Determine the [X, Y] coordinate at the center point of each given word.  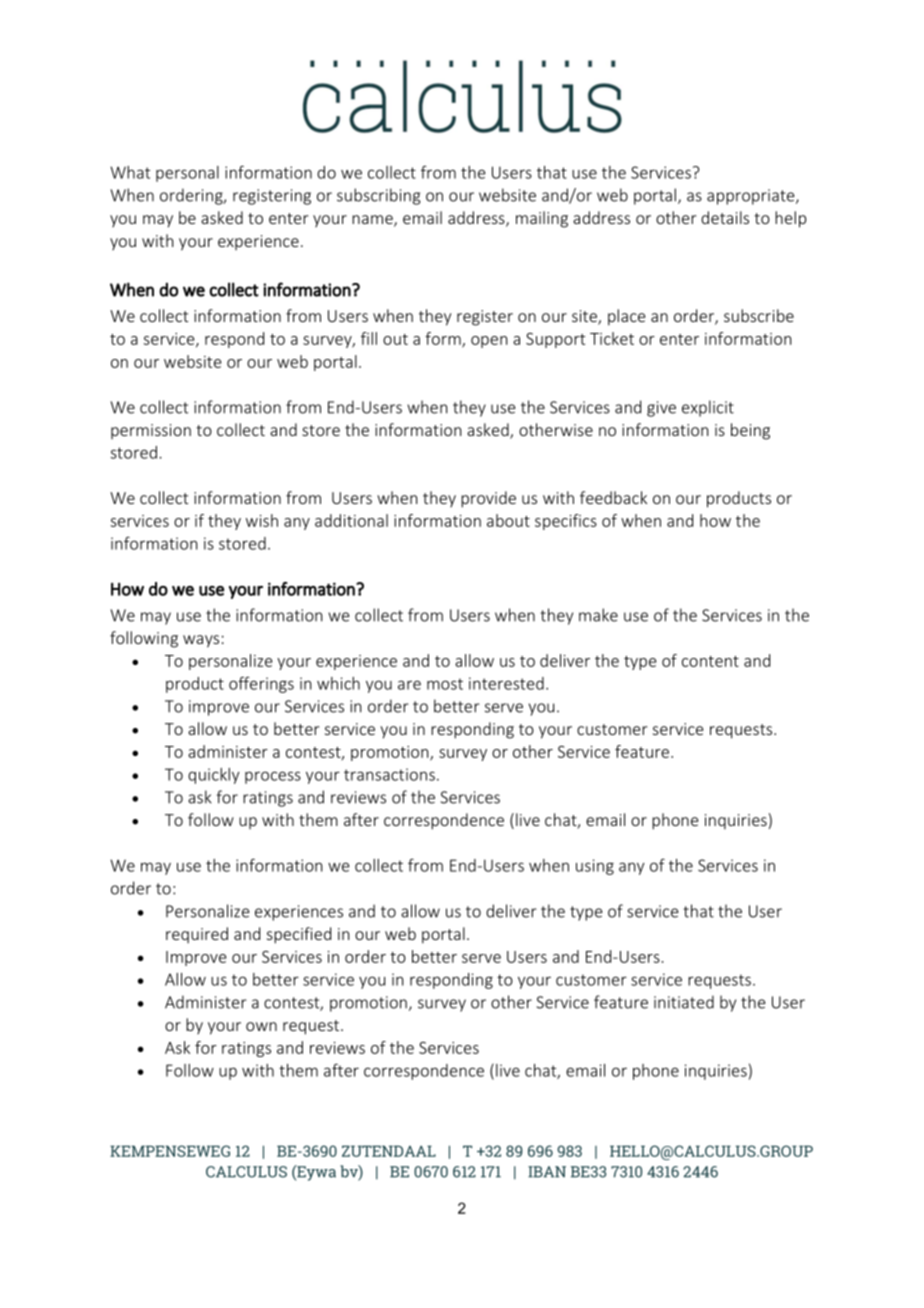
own [261, 1026]
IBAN [547, 1172]
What [130, 172]
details [725, 217]
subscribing [379, 196]
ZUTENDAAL [389, 1151]
